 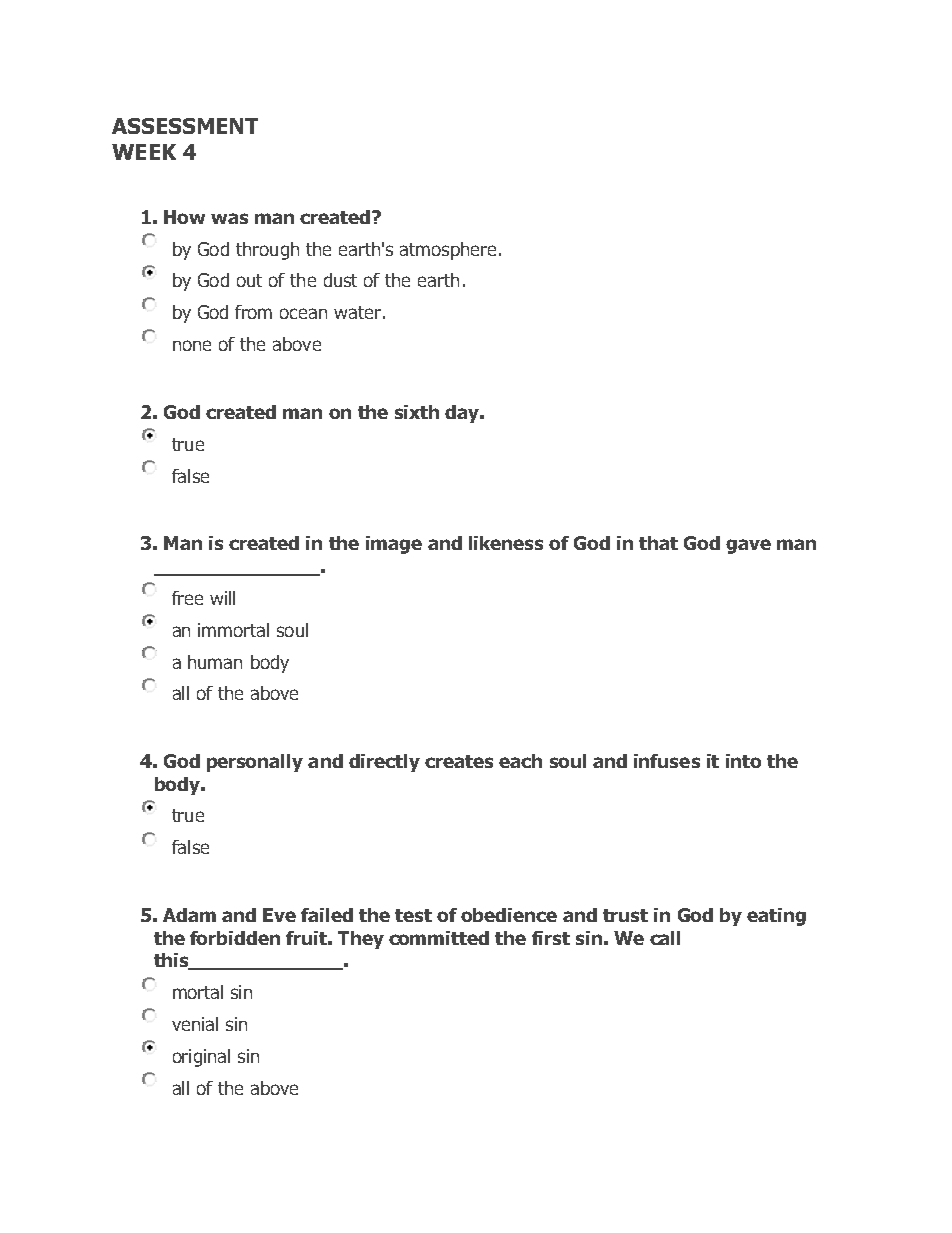 What do you see at coordinates (665, 938) in the screenshot?
I see `call` at bounding box center [665, 938].
